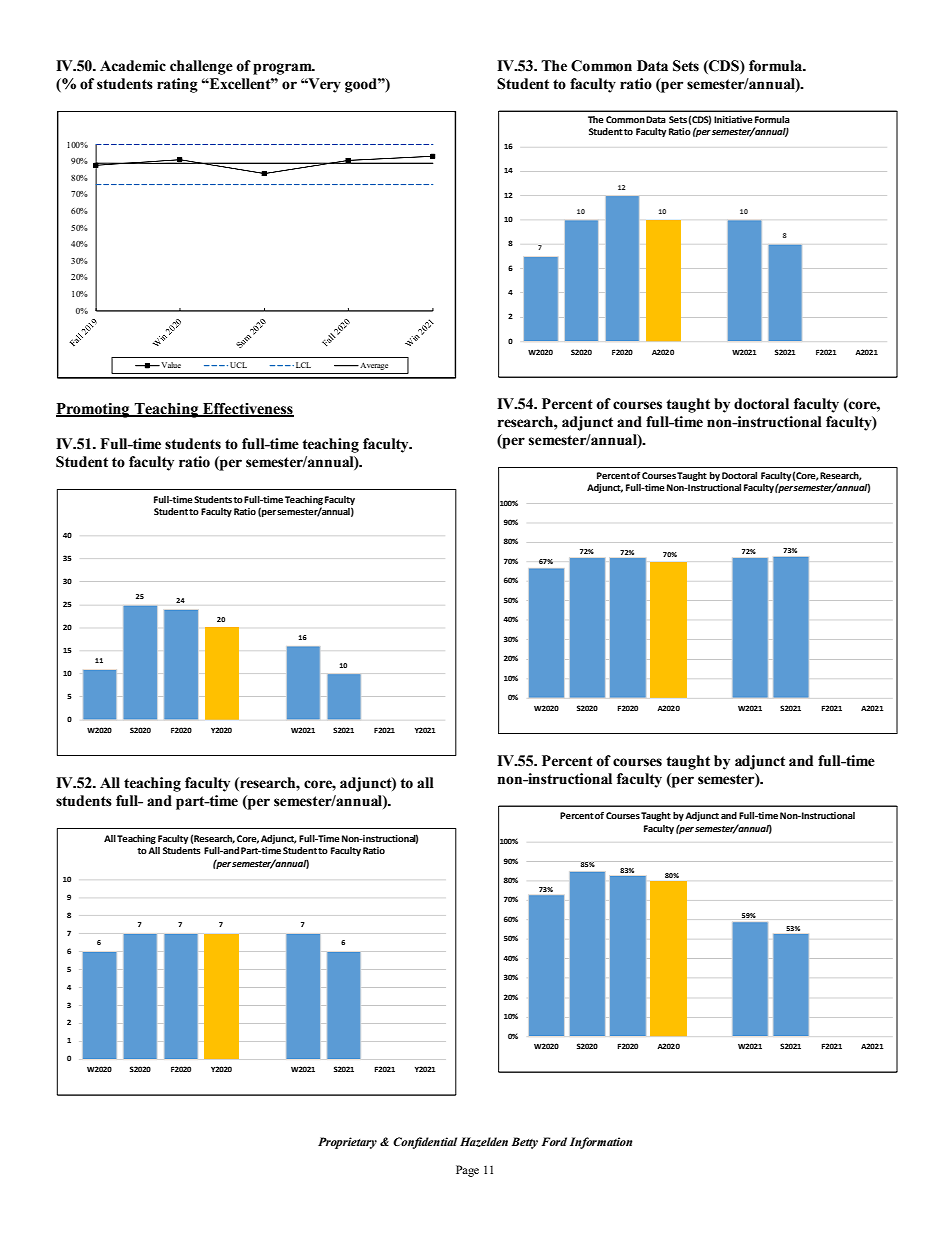 Image resolution: width=952 pixels, height=1233 pixels. I want to click on Information, so click(601, 1143).
